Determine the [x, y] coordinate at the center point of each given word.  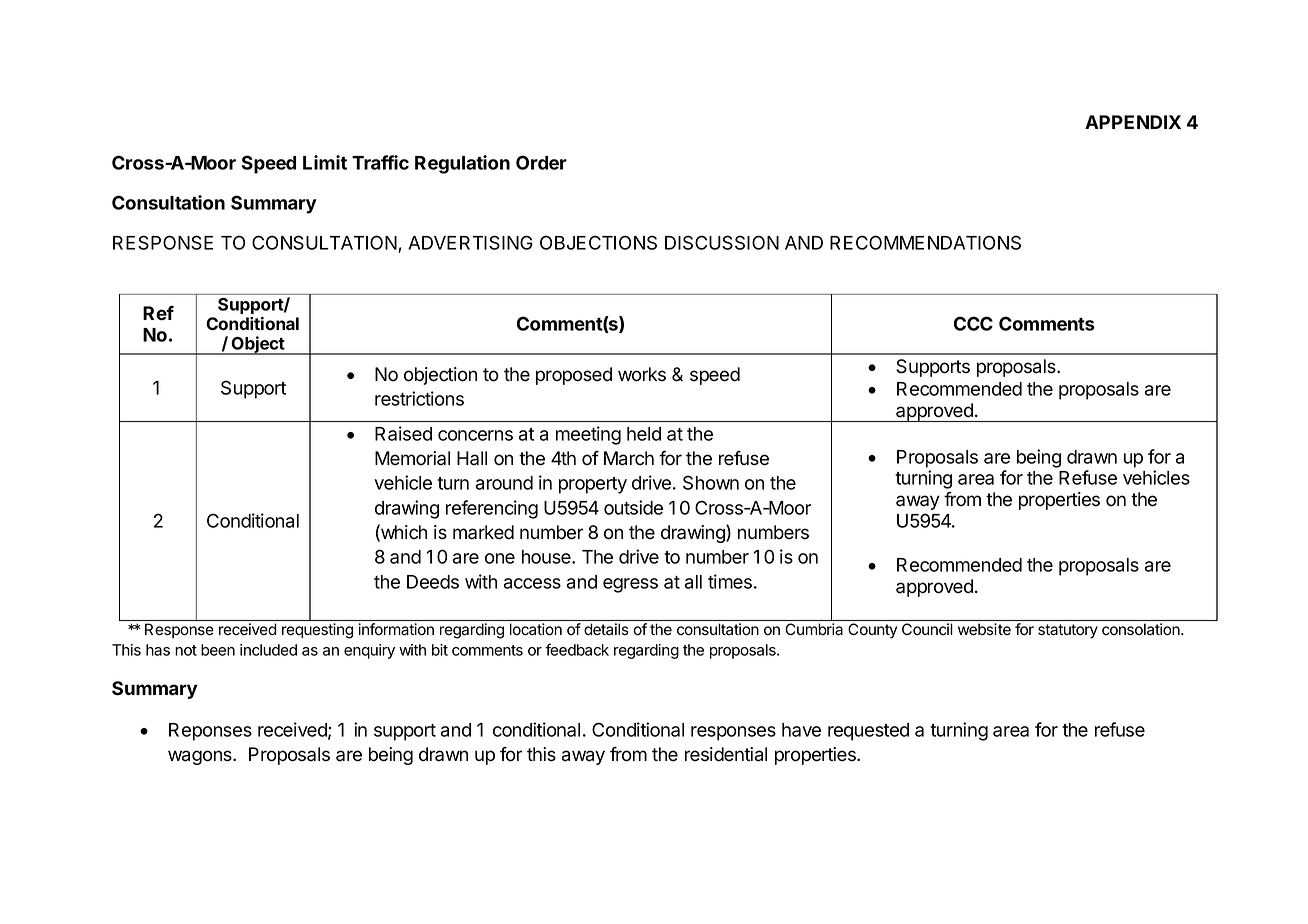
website [984, 629]
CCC [973, 323]
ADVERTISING [470, 242]
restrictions [419, 398]
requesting [317, 631]
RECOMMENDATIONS [925, 242]
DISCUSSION [722, 242]
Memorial [412, 458]
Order [541, 162]
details [606, 629]
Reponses [210, 732]
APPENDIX [1133, 122]
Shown [711, 482]
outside [633, 507]
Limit [325, 162]
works [642, 374]
